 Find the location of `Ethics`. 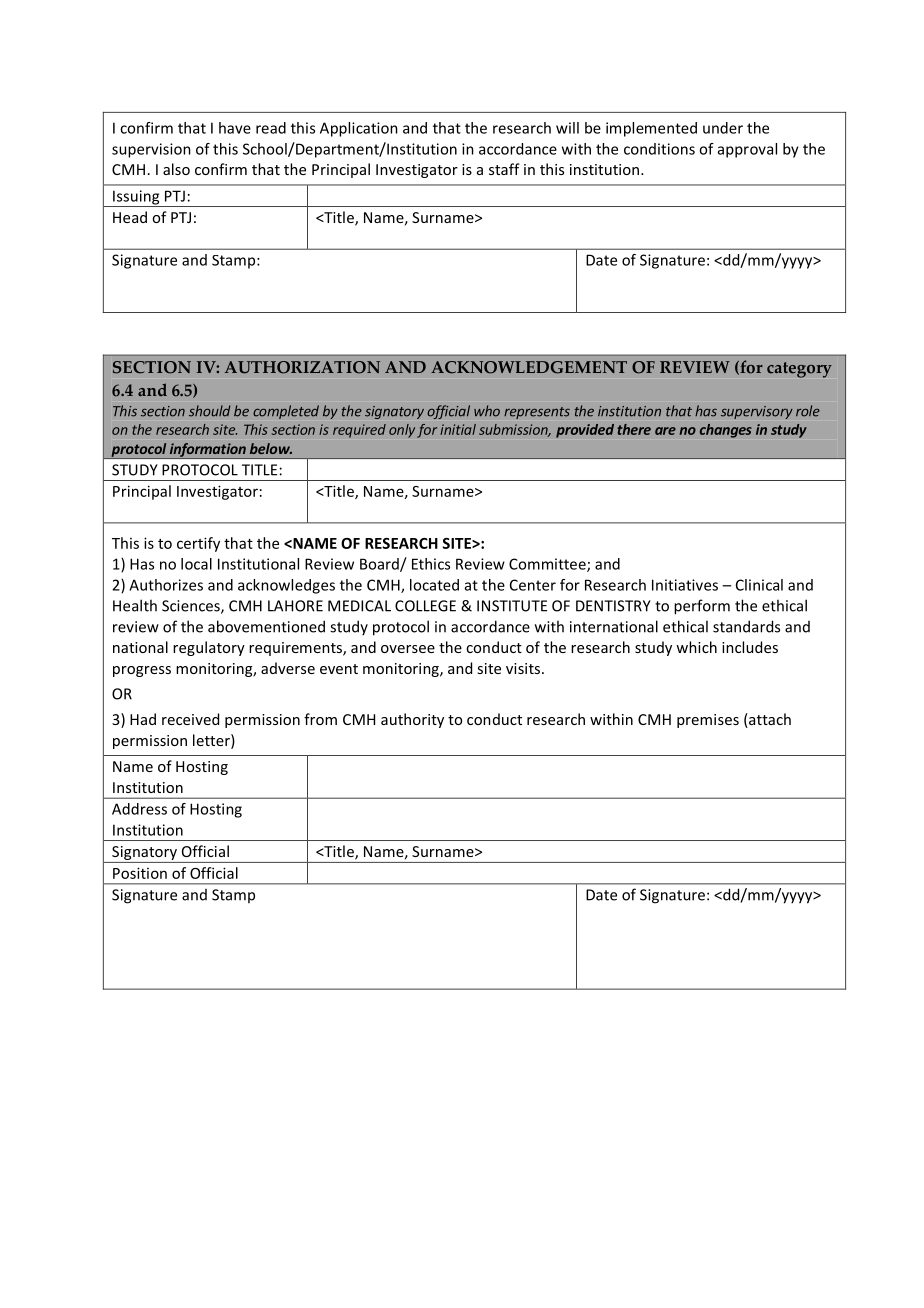

Ethics is located at coordinates (431, 564).
